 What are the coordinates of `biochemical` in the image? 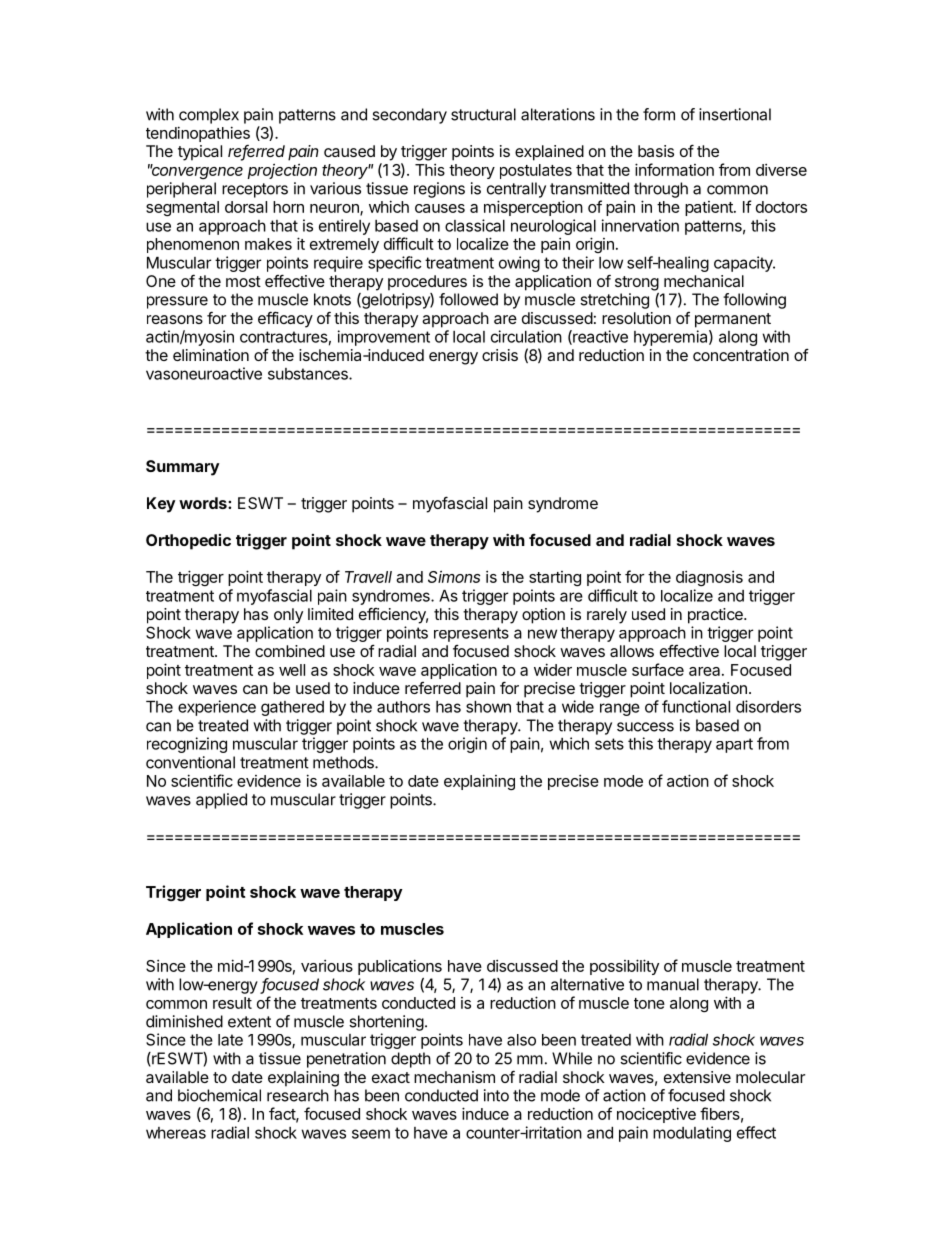 It's located at (219, 1095).
